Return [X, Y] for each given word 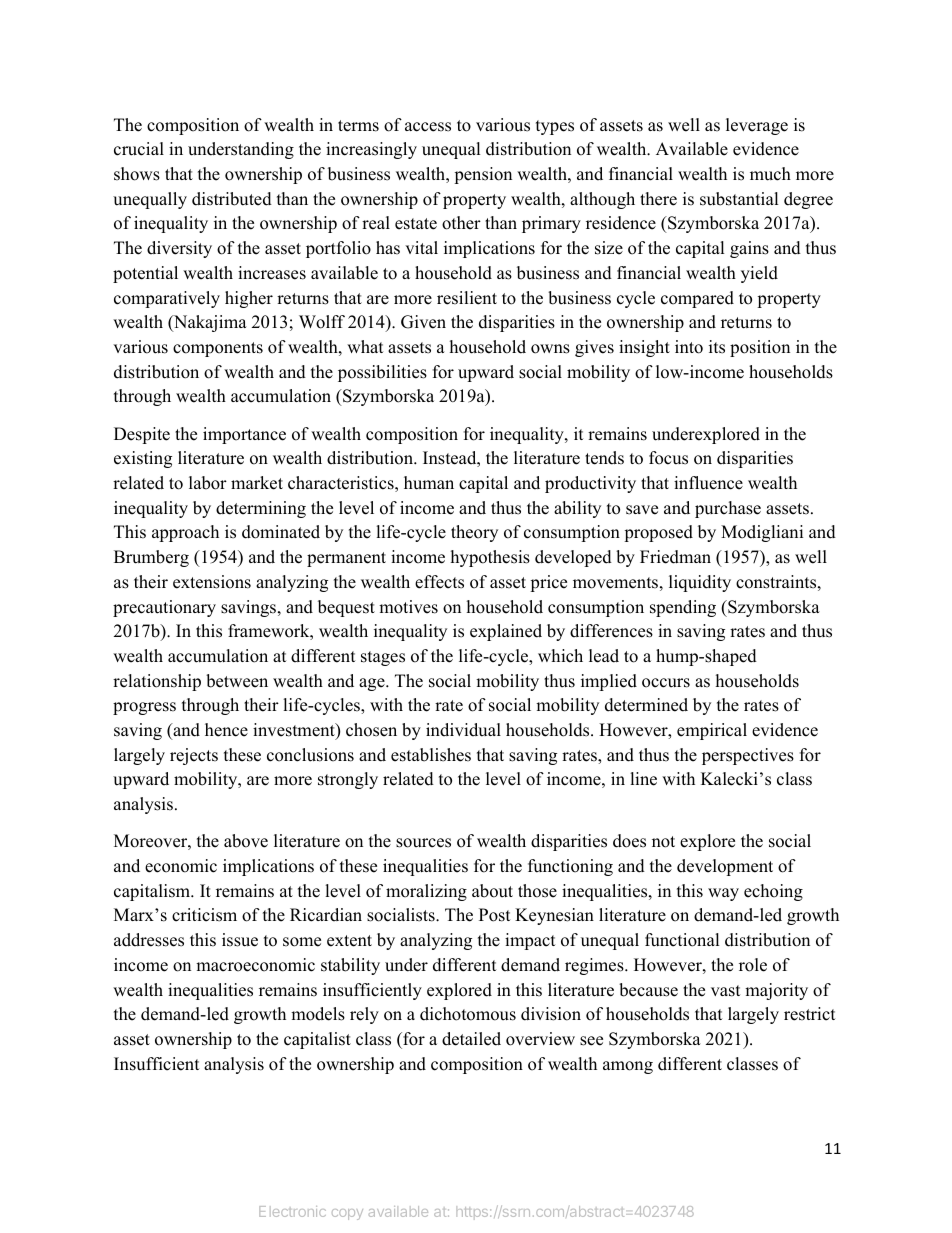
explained [506, 632]
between [237, 681]
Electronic [292, 1211]
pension [483, 175]
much [770, 174]
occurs [666, 683]
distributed [232, 199]
